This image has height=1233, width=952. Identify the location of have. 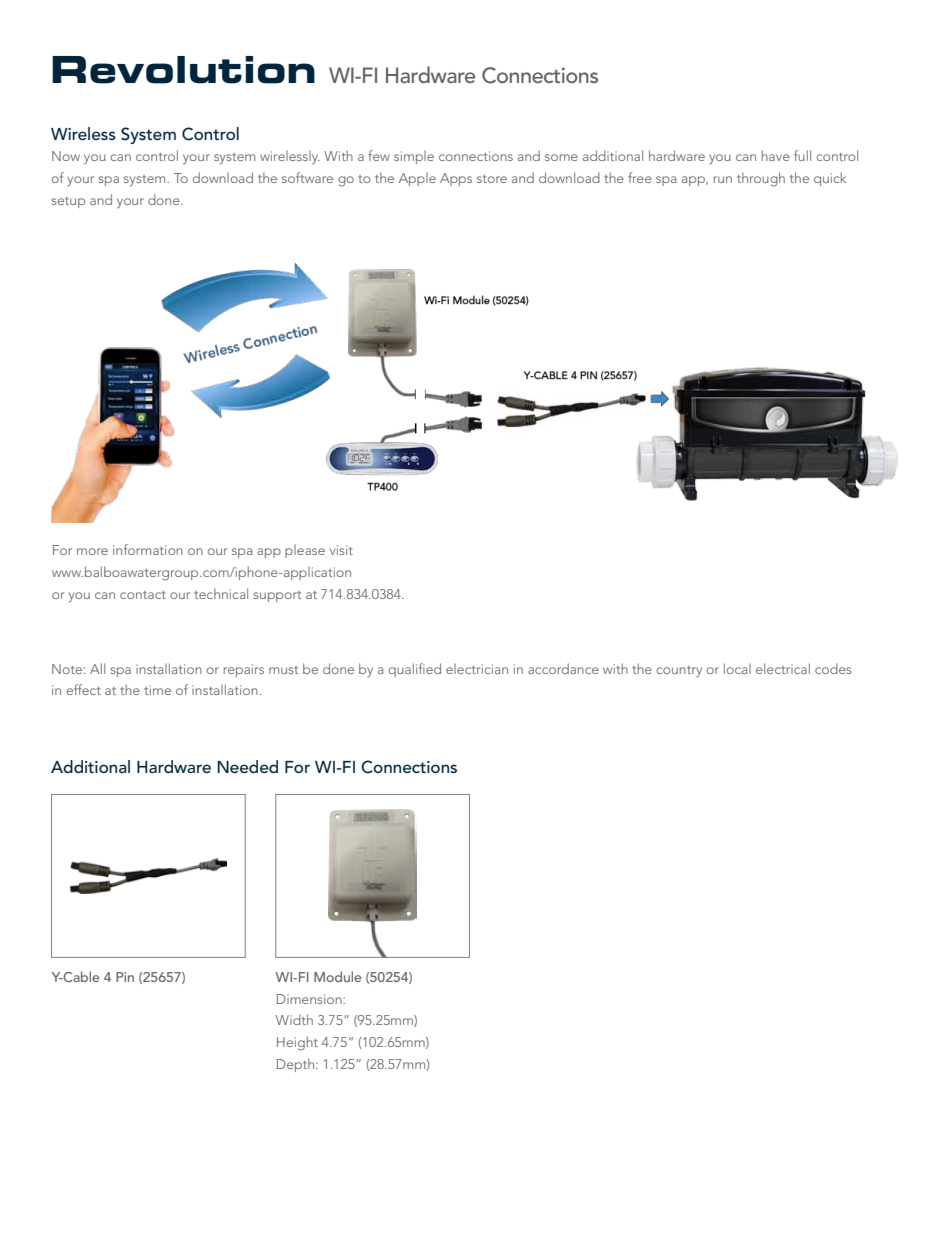
(776, 155).
